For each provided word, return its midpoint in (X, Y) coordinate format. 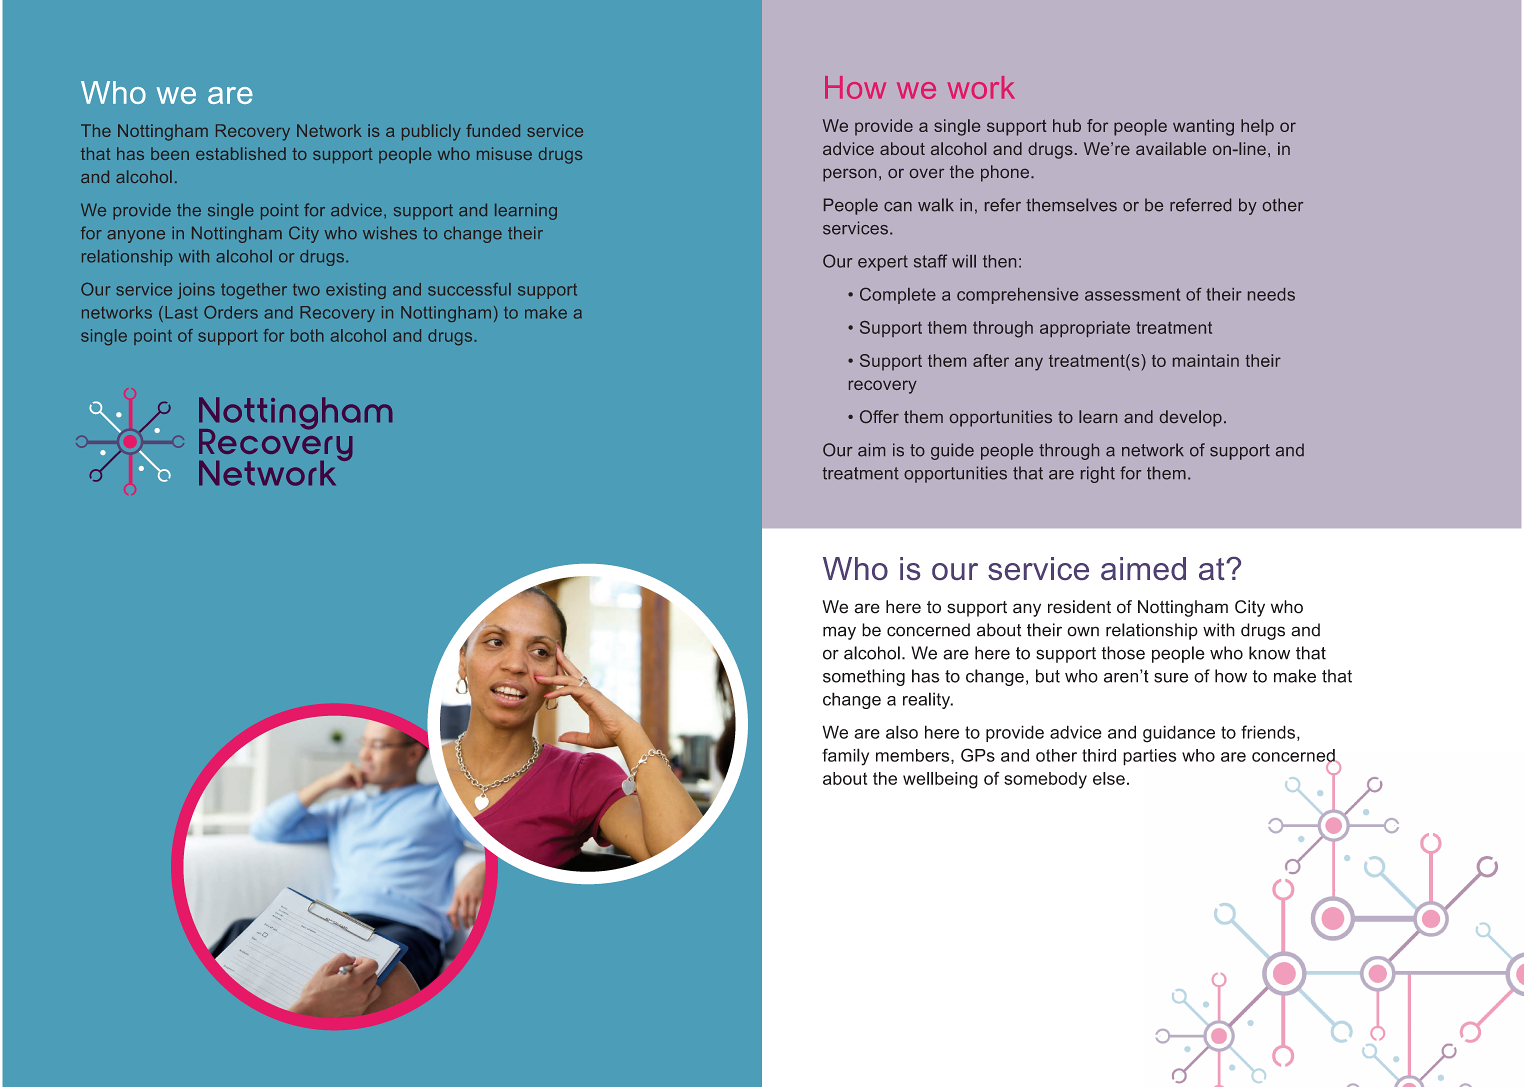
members (914, 755)
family (845, 757)
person (849, 175)
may (839, 633)
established (241, 153)
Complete (898, 296)
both (307, 335)
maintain (1206, 360)
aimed (1143, 568)
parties (1149, 757)
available (1171, 148)
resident (1079, 607)
